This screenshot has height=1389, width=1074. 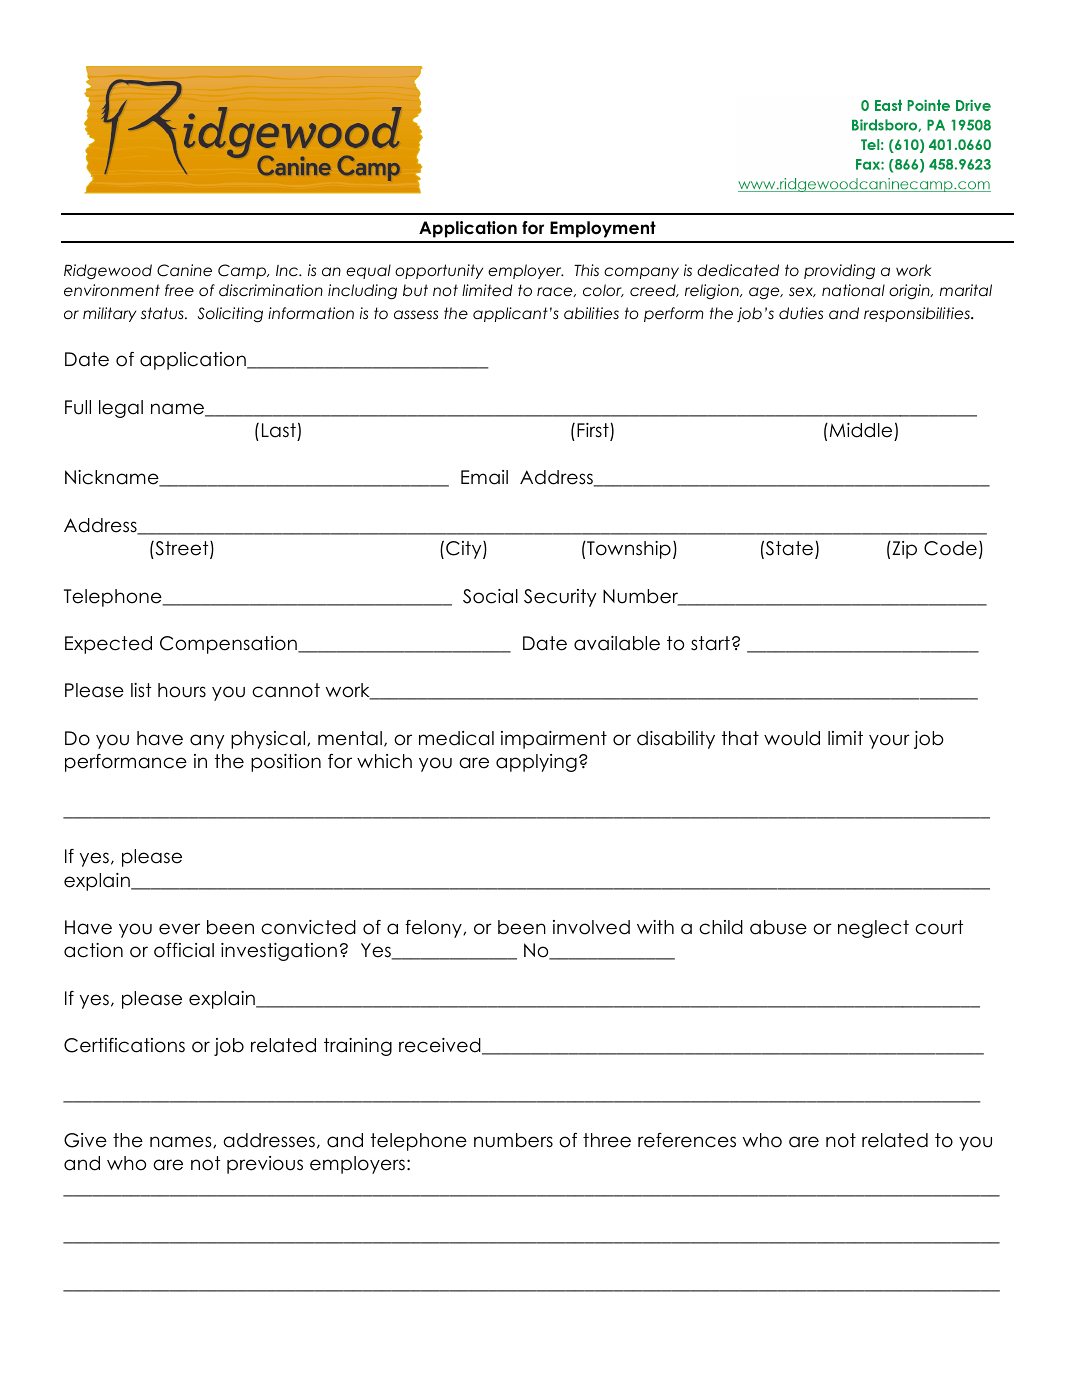 What do you see at coordinates (556, 292) in the screenshot?
I see `race` at bounding box center [556, 292].
